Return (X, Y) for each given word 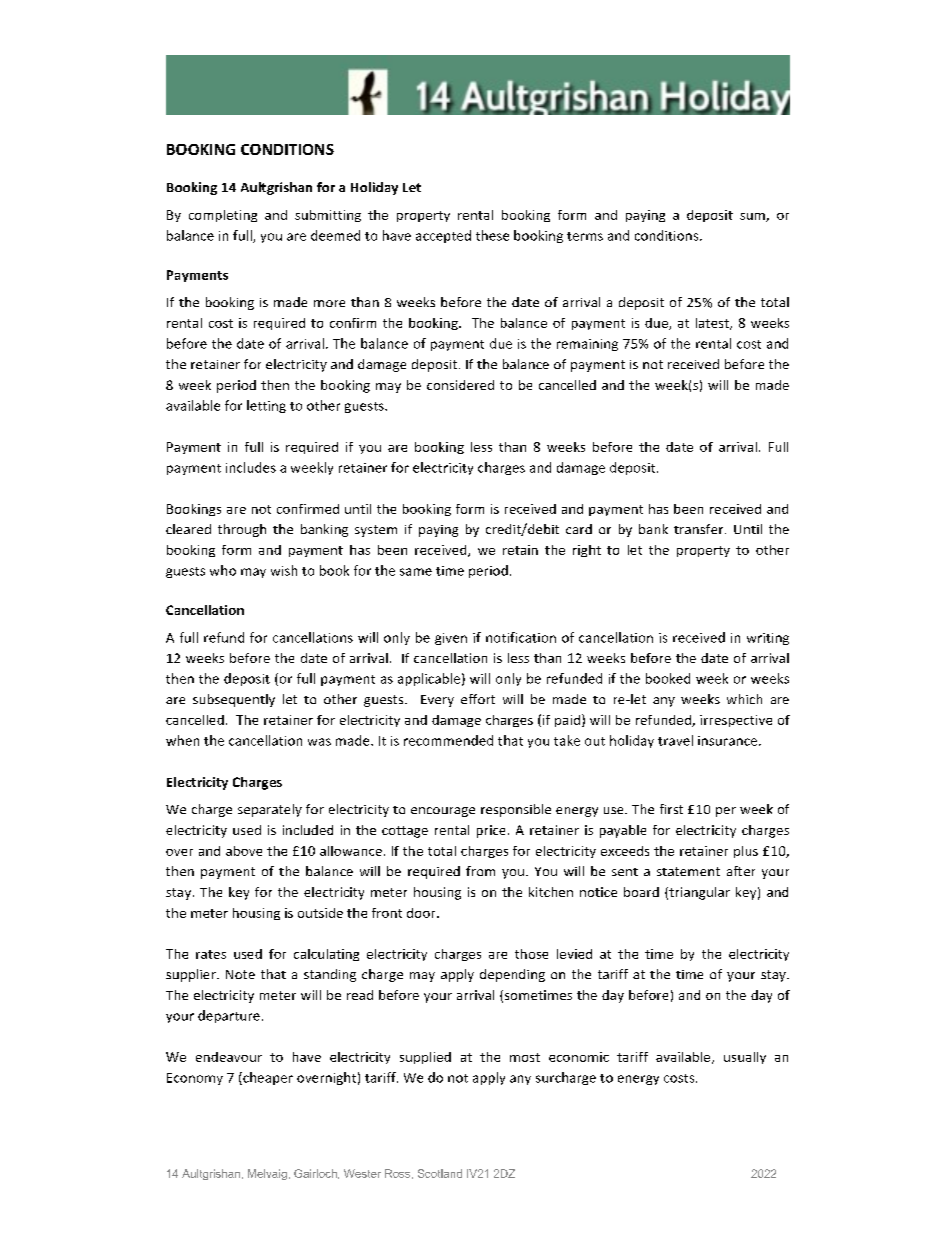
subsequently (234, 700)
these (492, 235)
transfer (700, 529)
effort (478, 699)
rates (211, 954)
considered (460, 385)
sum (753, 217)
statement (688, 871)
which (744, 699)
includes (251, 467)
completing (223, 216)
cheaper (267, 1078)
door (422, 913)
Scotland (440, 1173)
